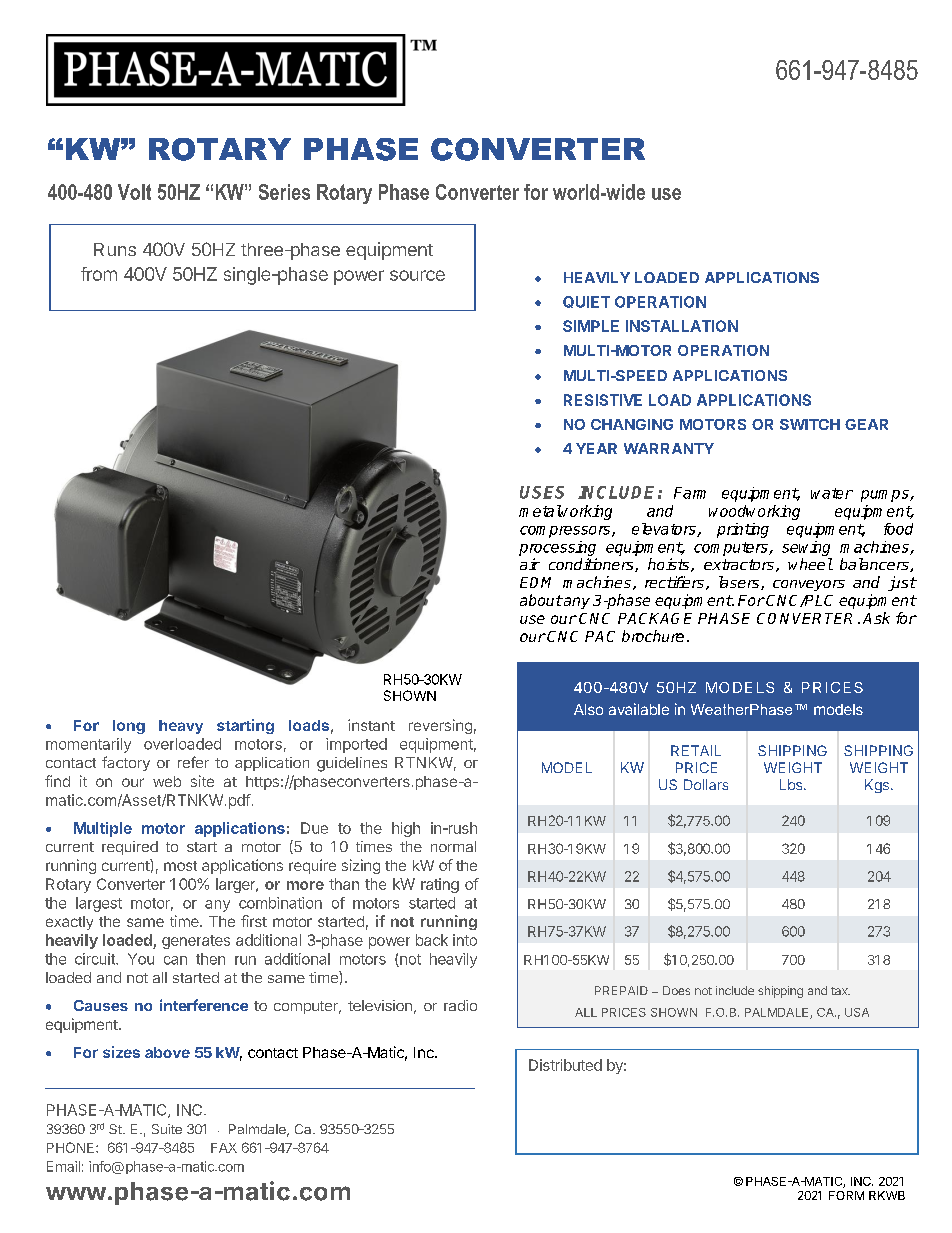 This screenshot has height=1233, width=952. Describe the element at coordinates (696, 750) in the screenshot. I see `RETAIL` at that location.
